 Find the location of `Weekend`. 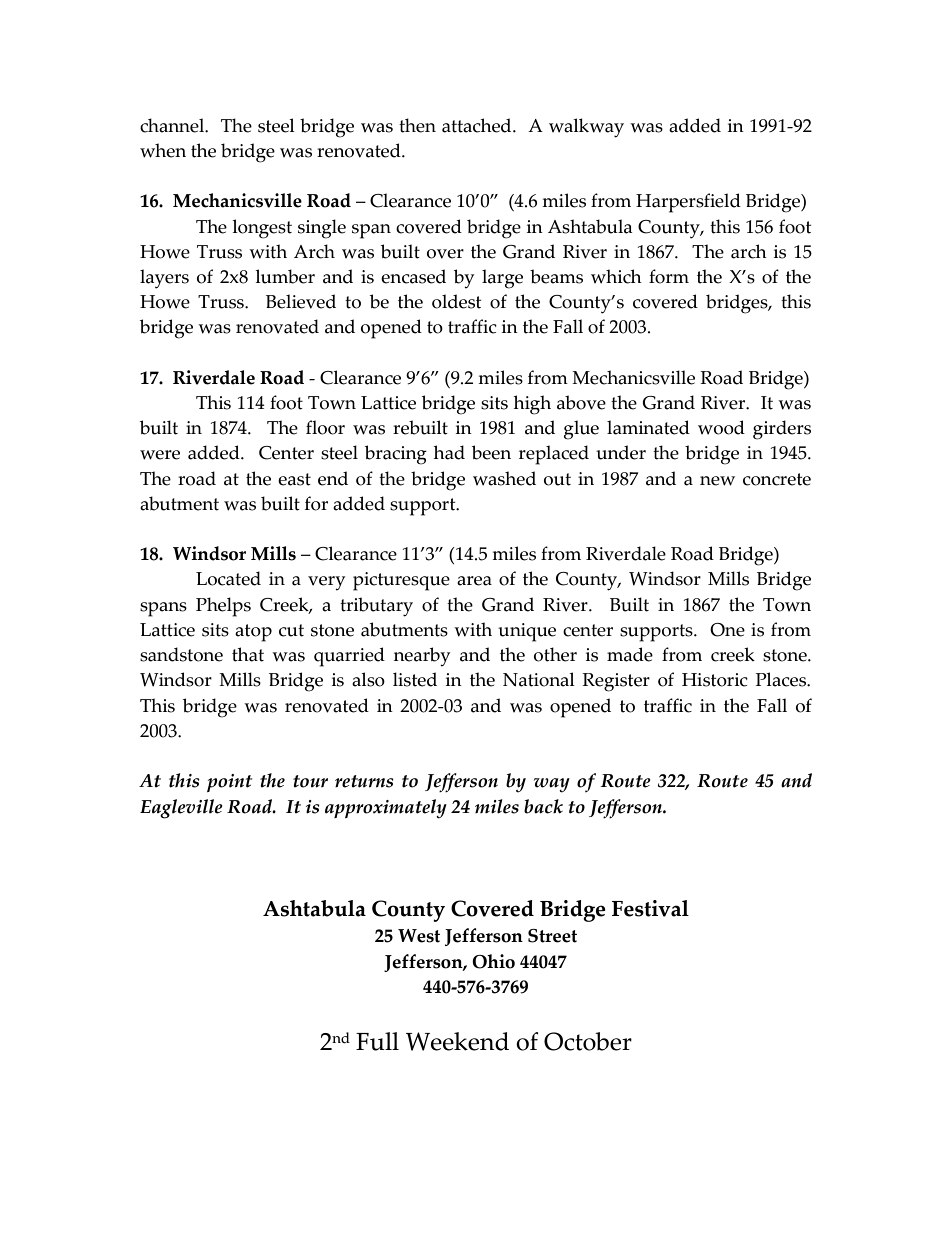

Weekend is located at coordinates (457, 1041).
